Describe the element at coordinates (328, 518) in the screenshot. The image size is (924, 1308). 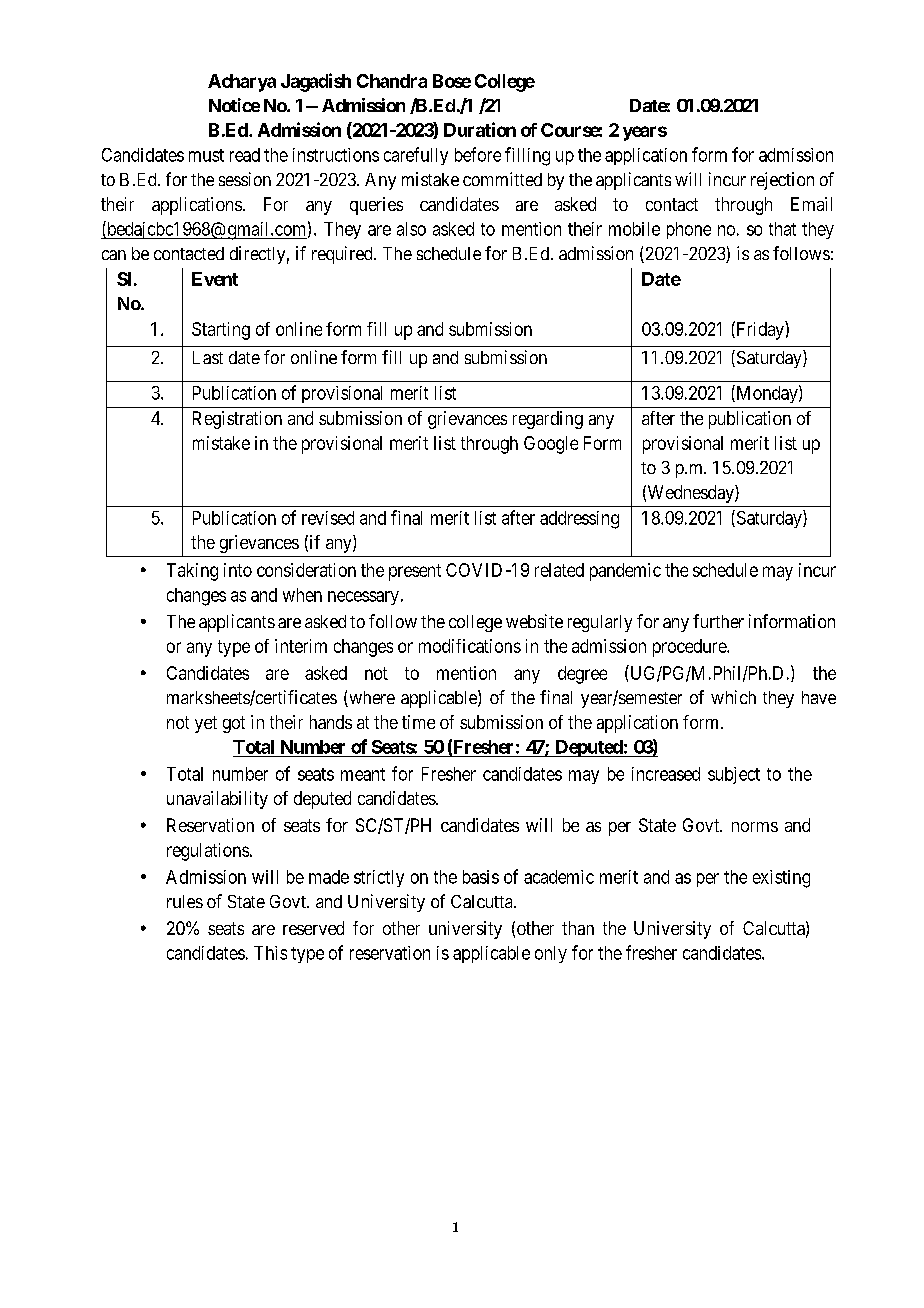
I see `revised` at that location.
